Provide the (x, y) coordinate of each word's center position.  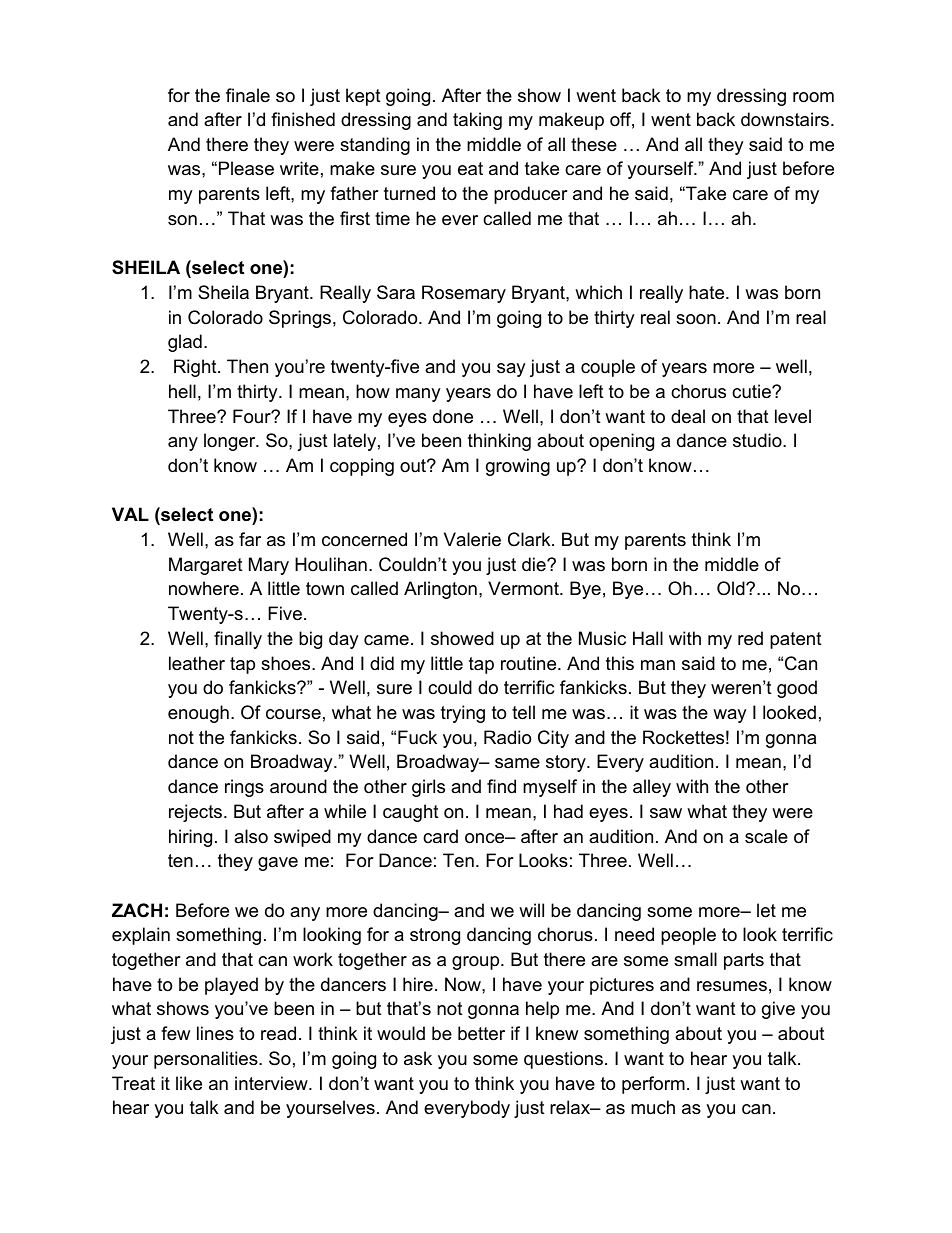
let (766, 910)
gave (278, 864)
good (797, 689)
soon (696, 319)
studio (758, 440)
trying (463, 714)
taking (477, 121)
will (531, 910)
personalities (207, 1060)
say (511, 370)
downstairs (786, 119)
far (250, 539)
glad (185, 343)
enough (198, 714)
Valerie (472, 539)
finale (248, 95)
